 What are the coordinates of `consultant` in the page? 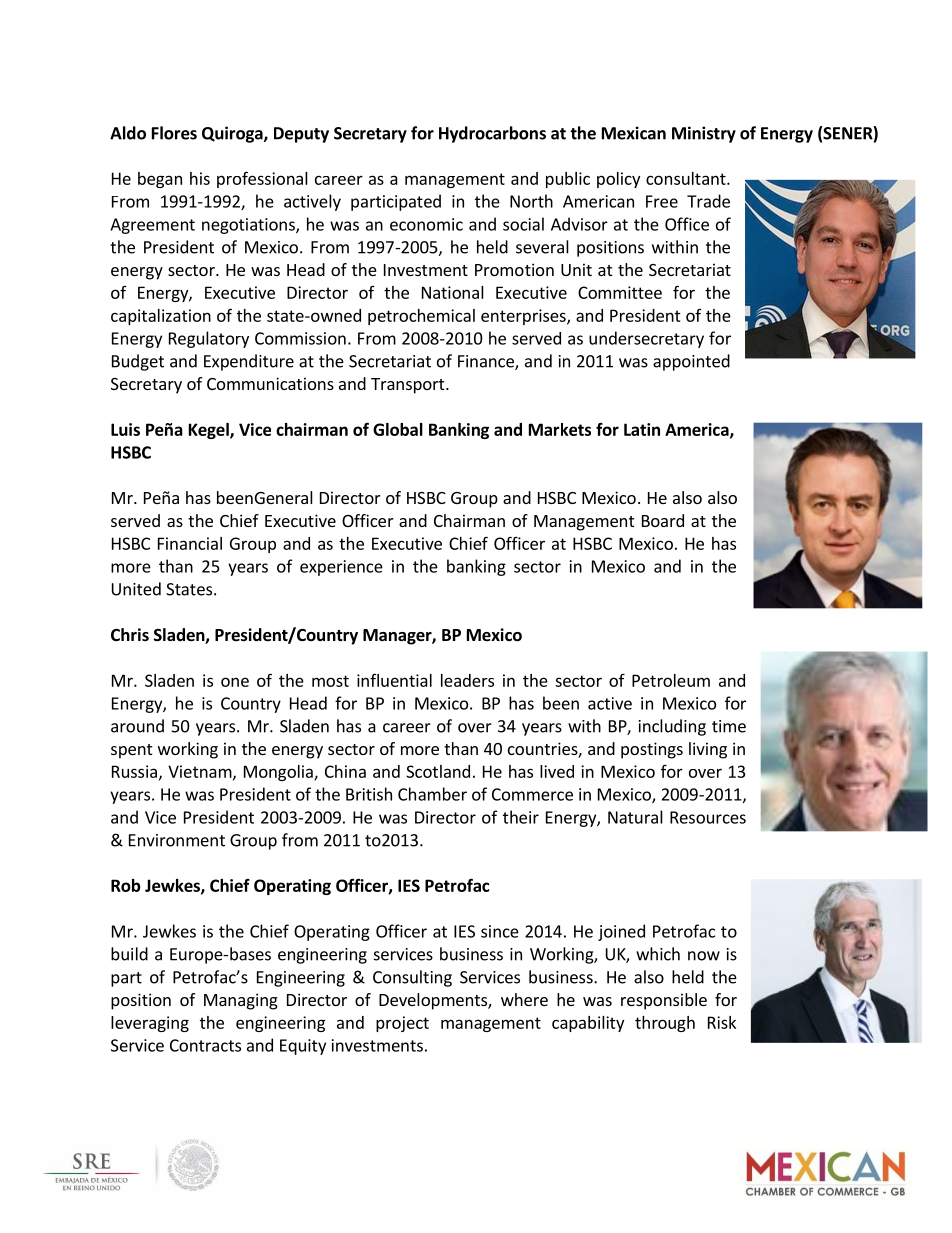 It's located at (687, 178).
